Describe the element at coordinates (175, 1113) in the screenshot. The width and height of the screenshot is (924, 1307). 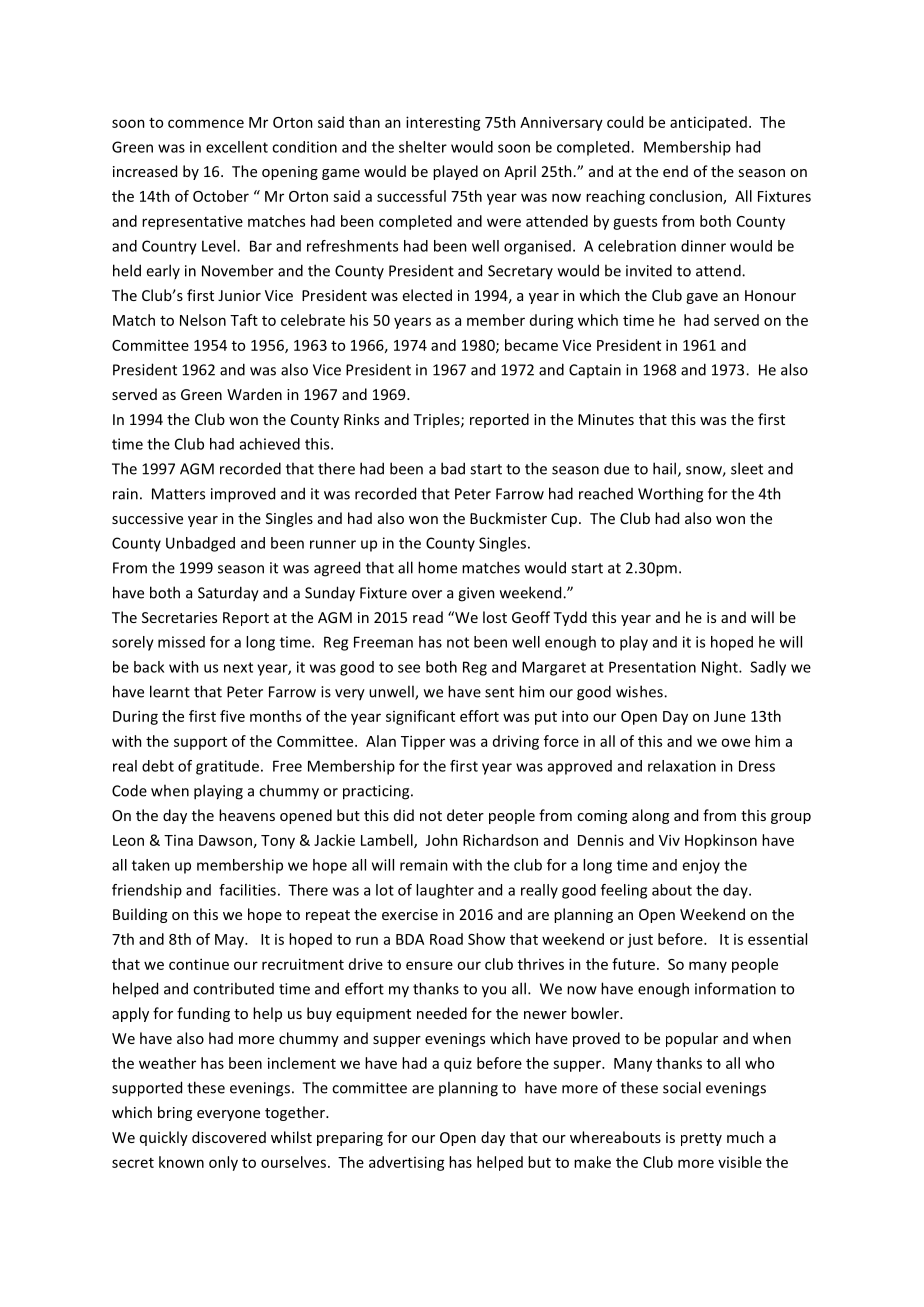
I see `bring` at that location.
